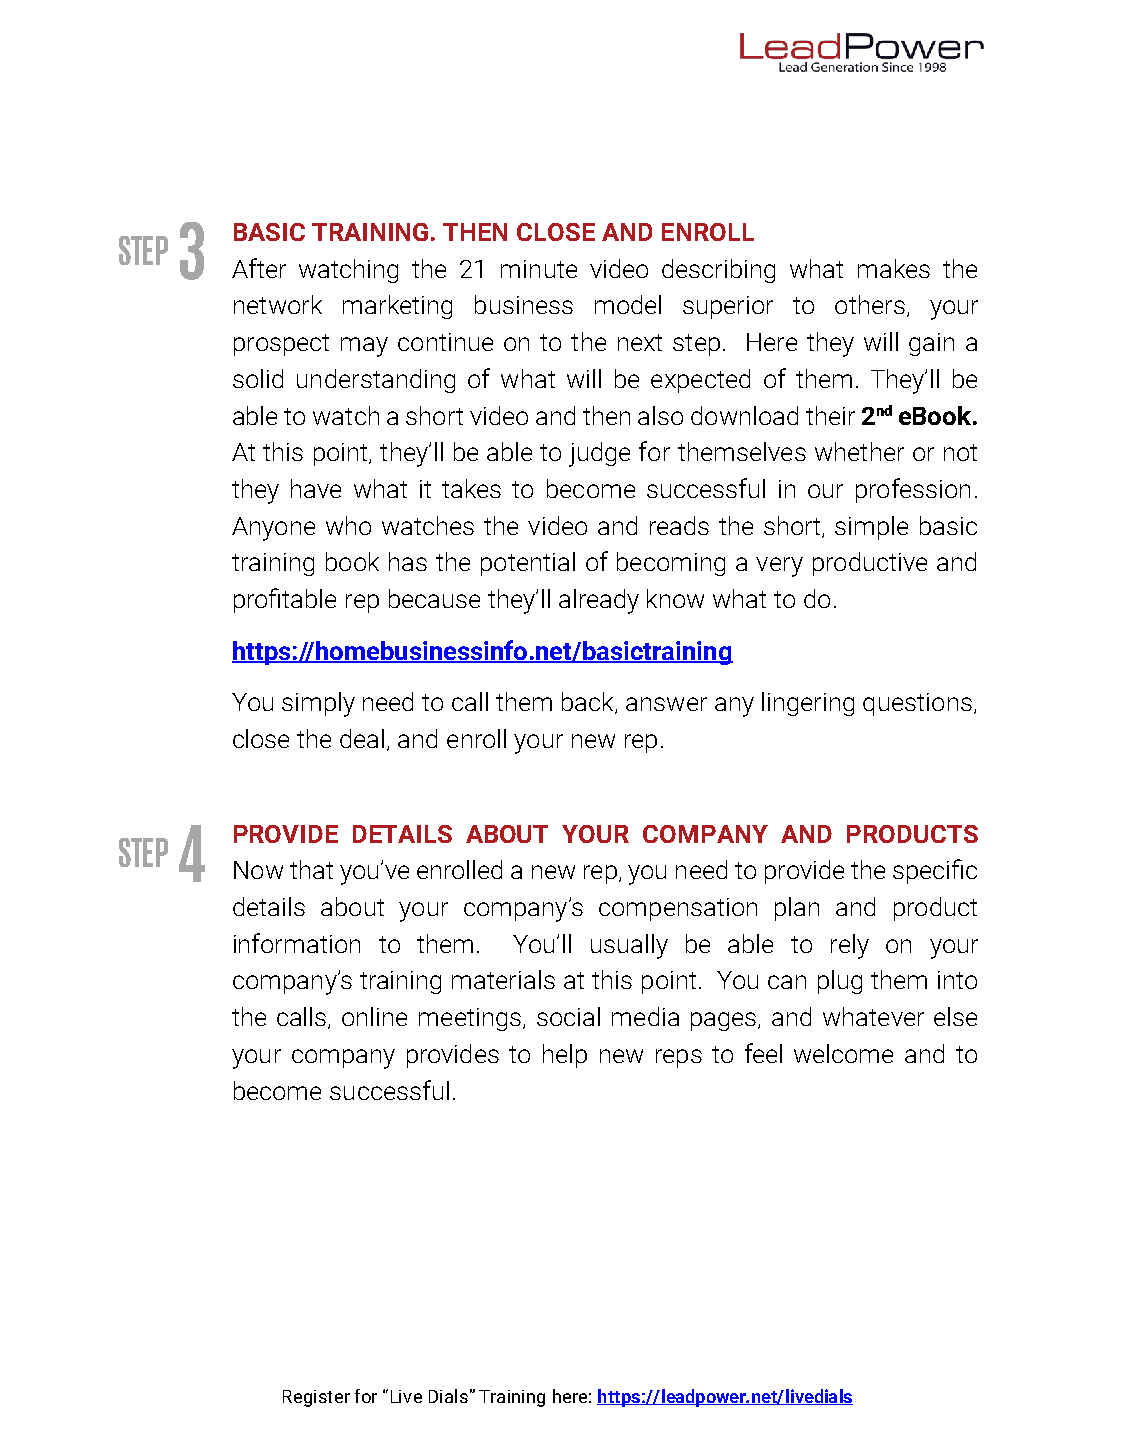 Image resolution: width=1123 pixels, height=1454 pixels. Describe the element at coordinates (397, 307) in the image. I see `marketing` at that location.
